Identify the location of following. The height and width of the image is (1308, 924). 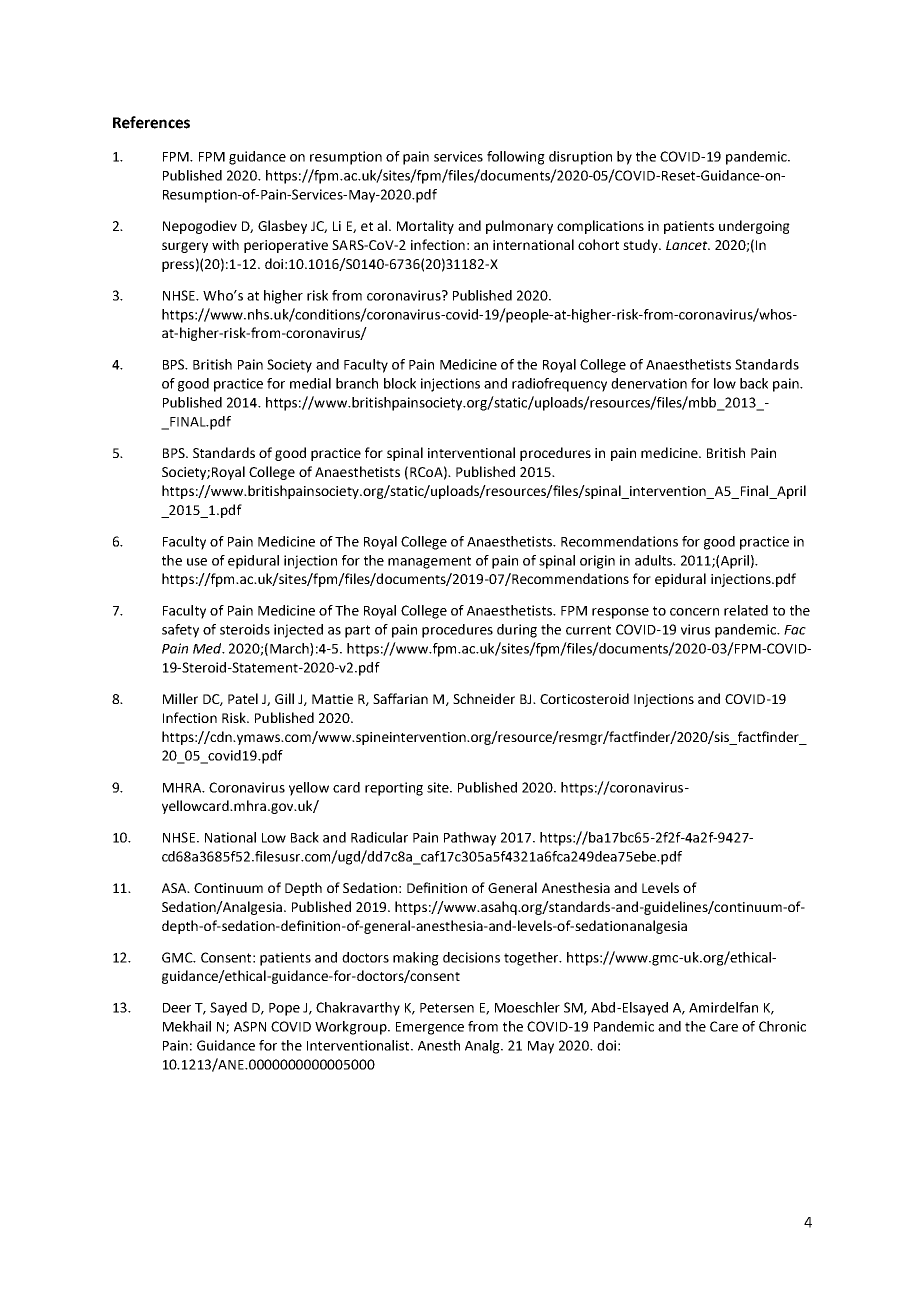
(516, 158).
